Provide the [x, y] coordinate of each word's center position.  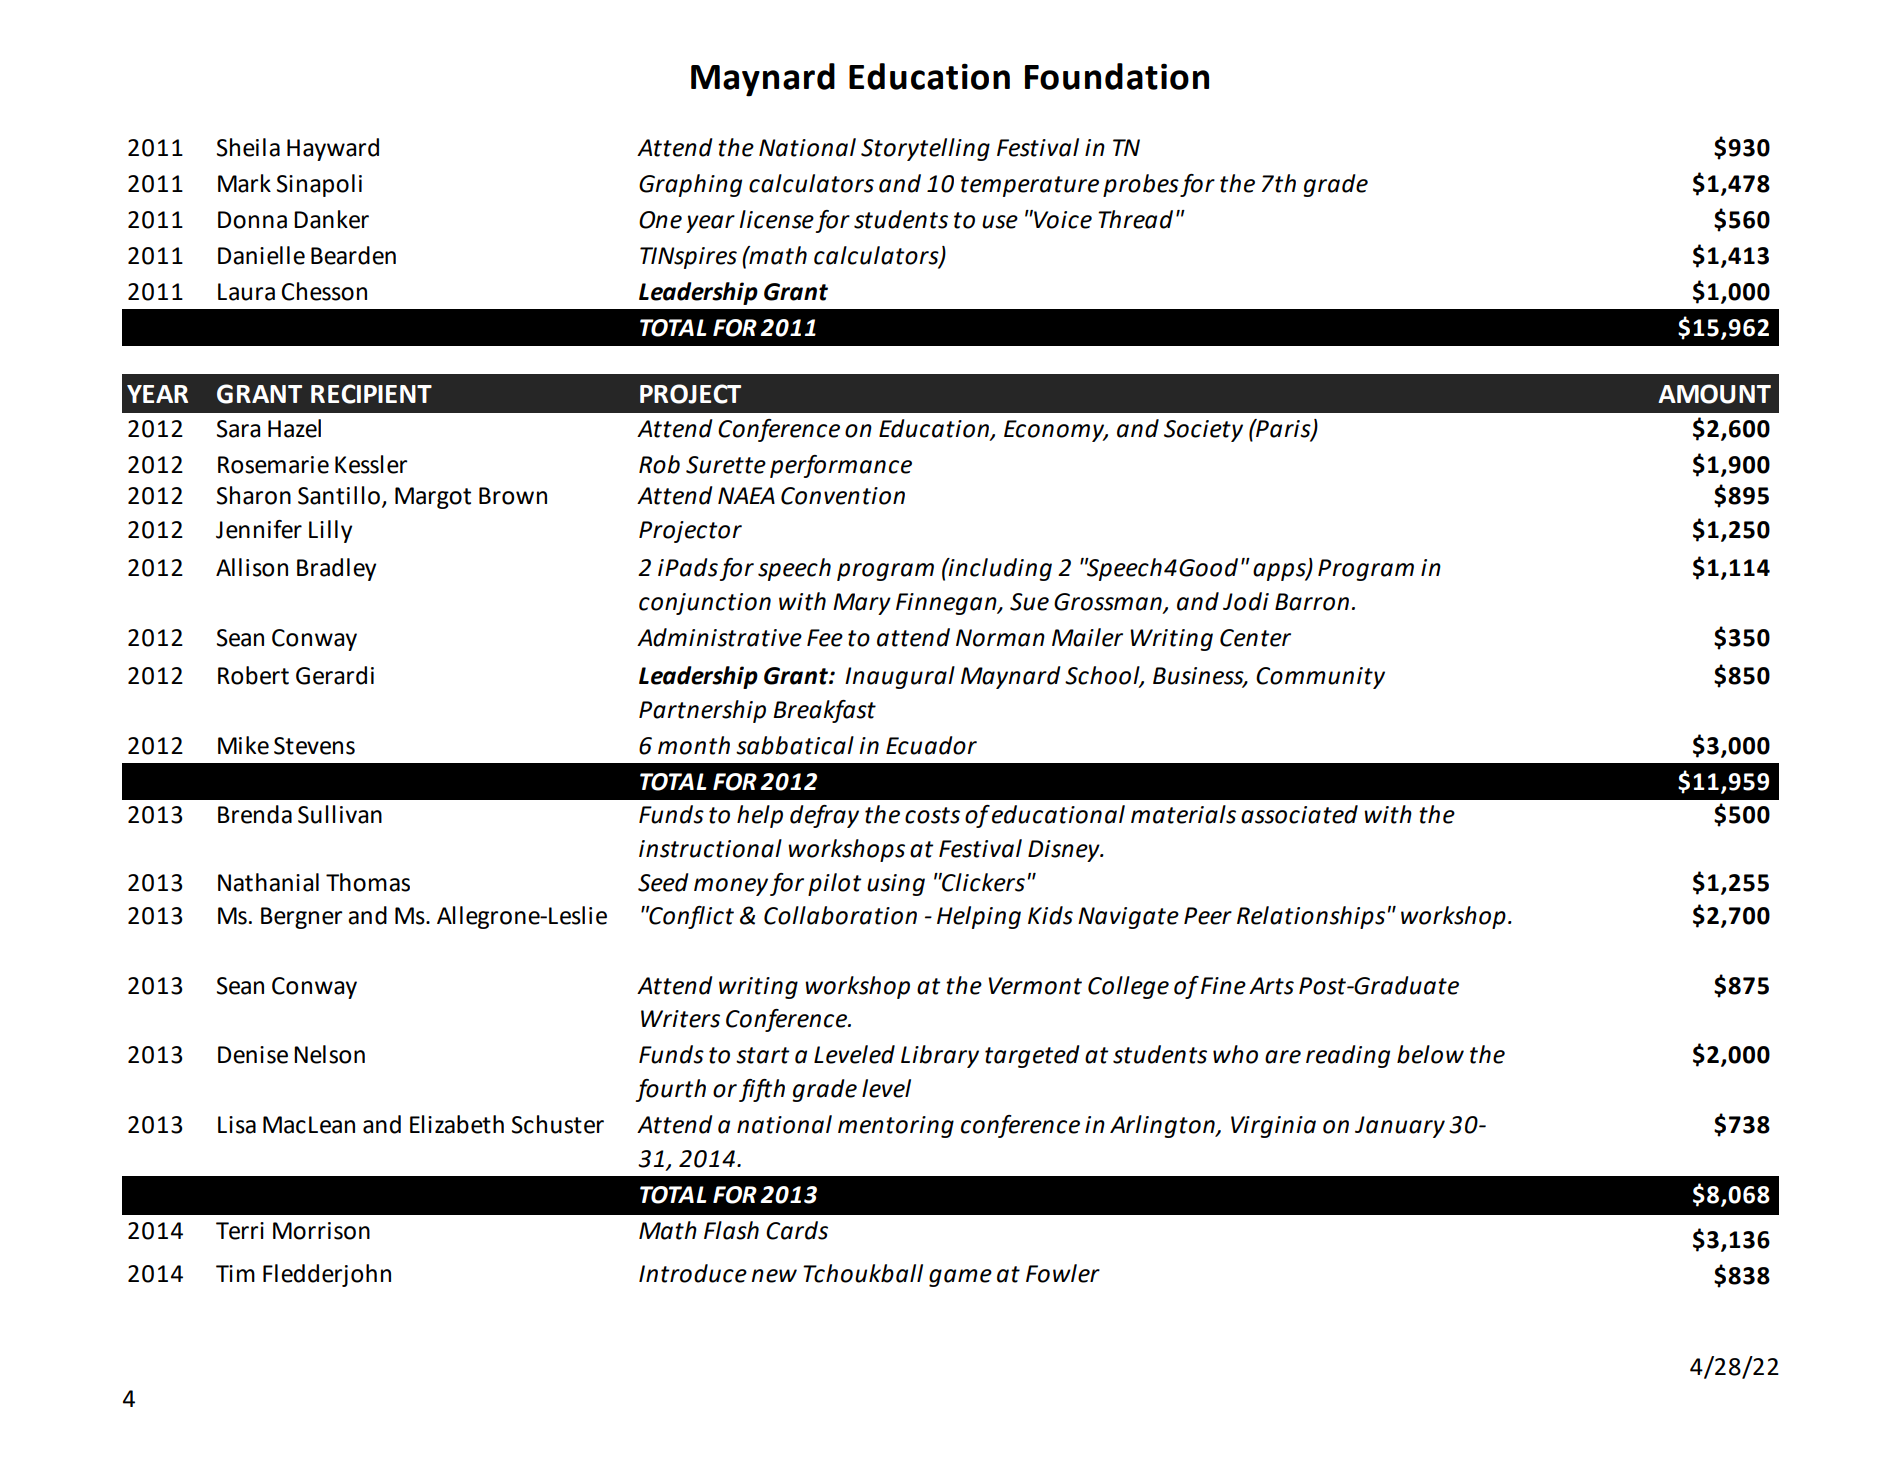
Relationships [1311, 917]
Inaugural [900, 677]
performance [841, 466]
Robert [253, 675]
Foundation [1117, 76]
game [960, 1278]
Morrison [321, 1231]
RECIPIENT [371, 394]
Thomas [368, 882]
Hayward [333, 149]
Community [1320, 678]
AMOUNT [1714, 394]
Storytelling [925, 149]
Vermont [1035, 986]
